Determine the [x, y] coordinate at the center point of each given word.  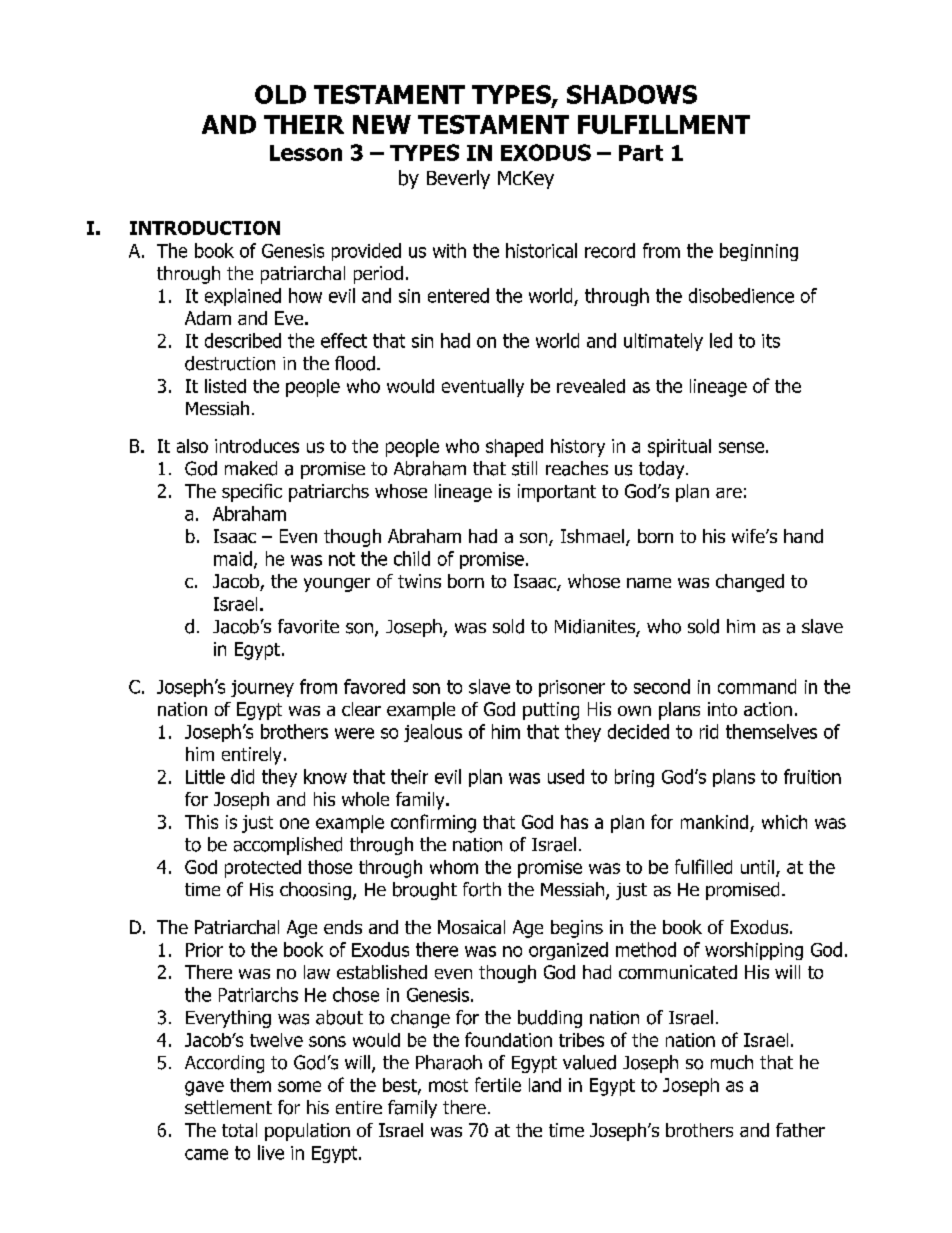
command [757, 686]
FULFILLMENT [664, 124]
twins [419, 581]
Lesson [306, 153]
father [800, 1130]
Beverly [458, 179]
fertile [498, 1084]
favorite [308, 626]
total [239, 1130]
